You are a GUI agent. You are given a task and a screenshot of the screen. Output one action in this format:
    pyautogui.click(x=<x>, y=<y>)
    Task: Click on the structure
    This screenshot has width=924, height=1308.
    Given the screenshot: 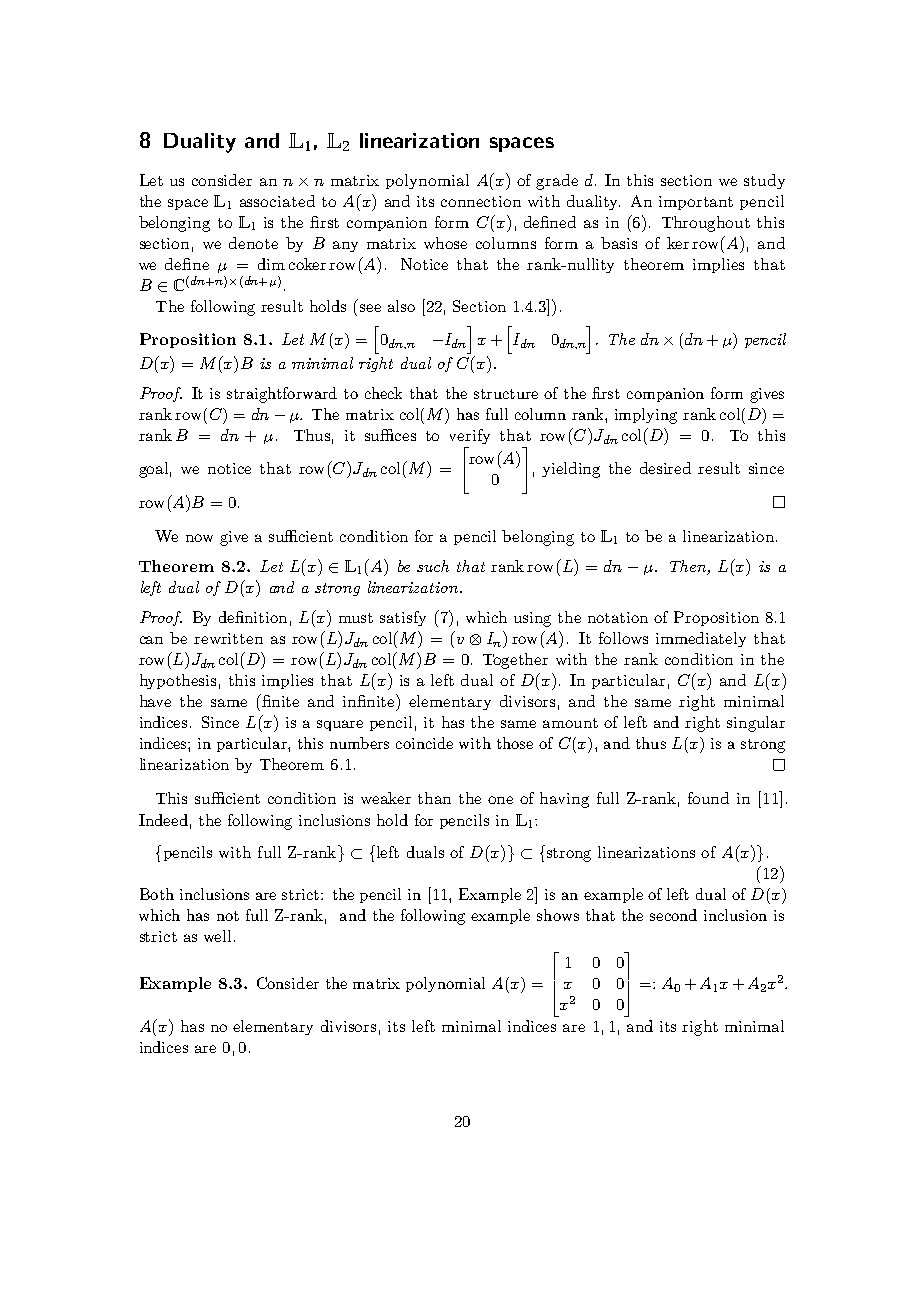 What is the action you would take?
    pyautogui.click(x=506, y=394)
